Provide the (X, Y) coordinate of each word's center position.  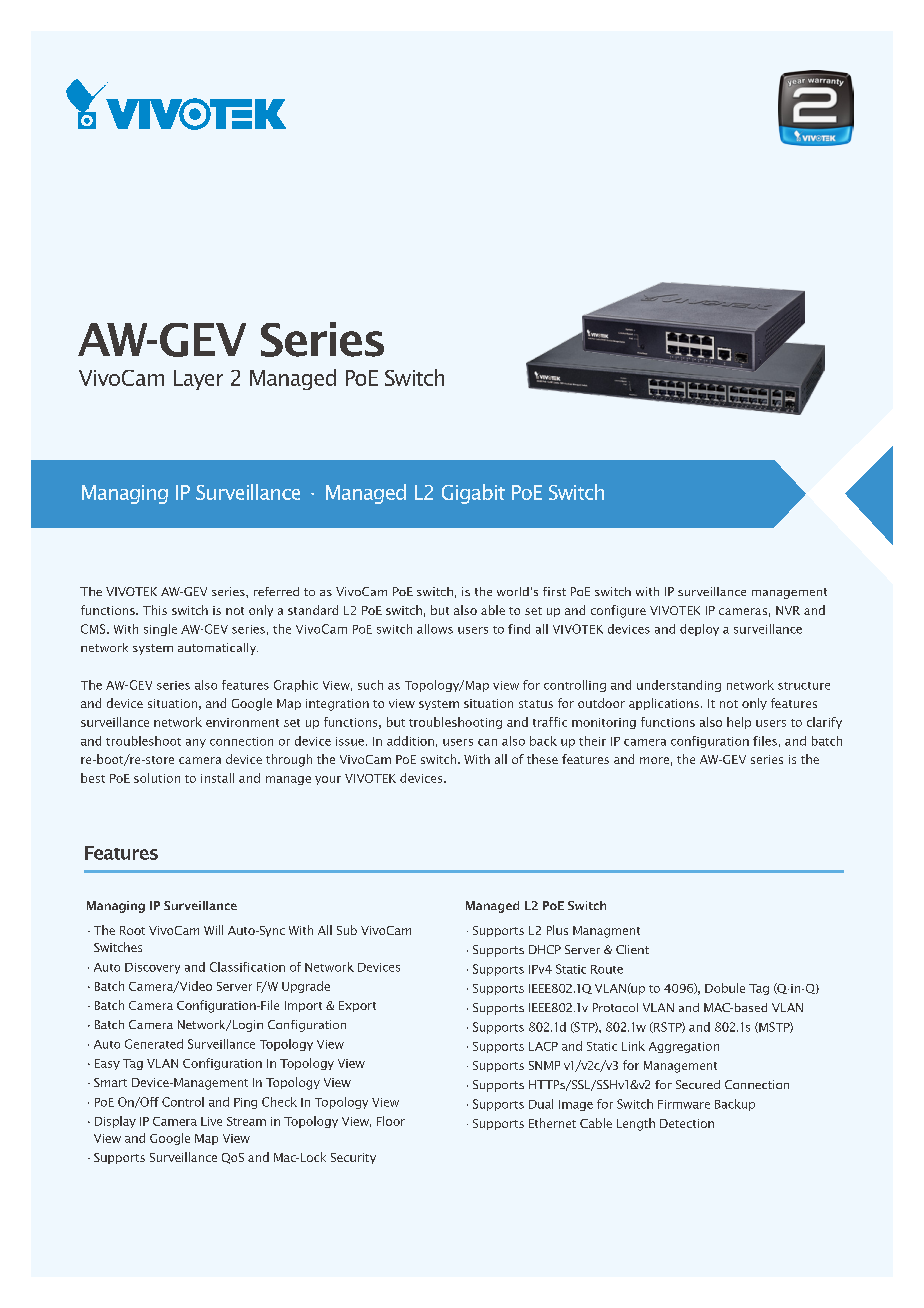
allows (435, 629)
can (487, 742)
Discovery (152, 968)
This (155, 610)
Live (211, 1121)
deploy (699, 630)
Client (632, 949)
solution (157, 778)
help (739, 723)
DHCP (545, 949)
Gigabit (473, 494)
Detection (687, 1123)
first (554, 591)
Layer (198, 380)
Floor (391, 1121)
